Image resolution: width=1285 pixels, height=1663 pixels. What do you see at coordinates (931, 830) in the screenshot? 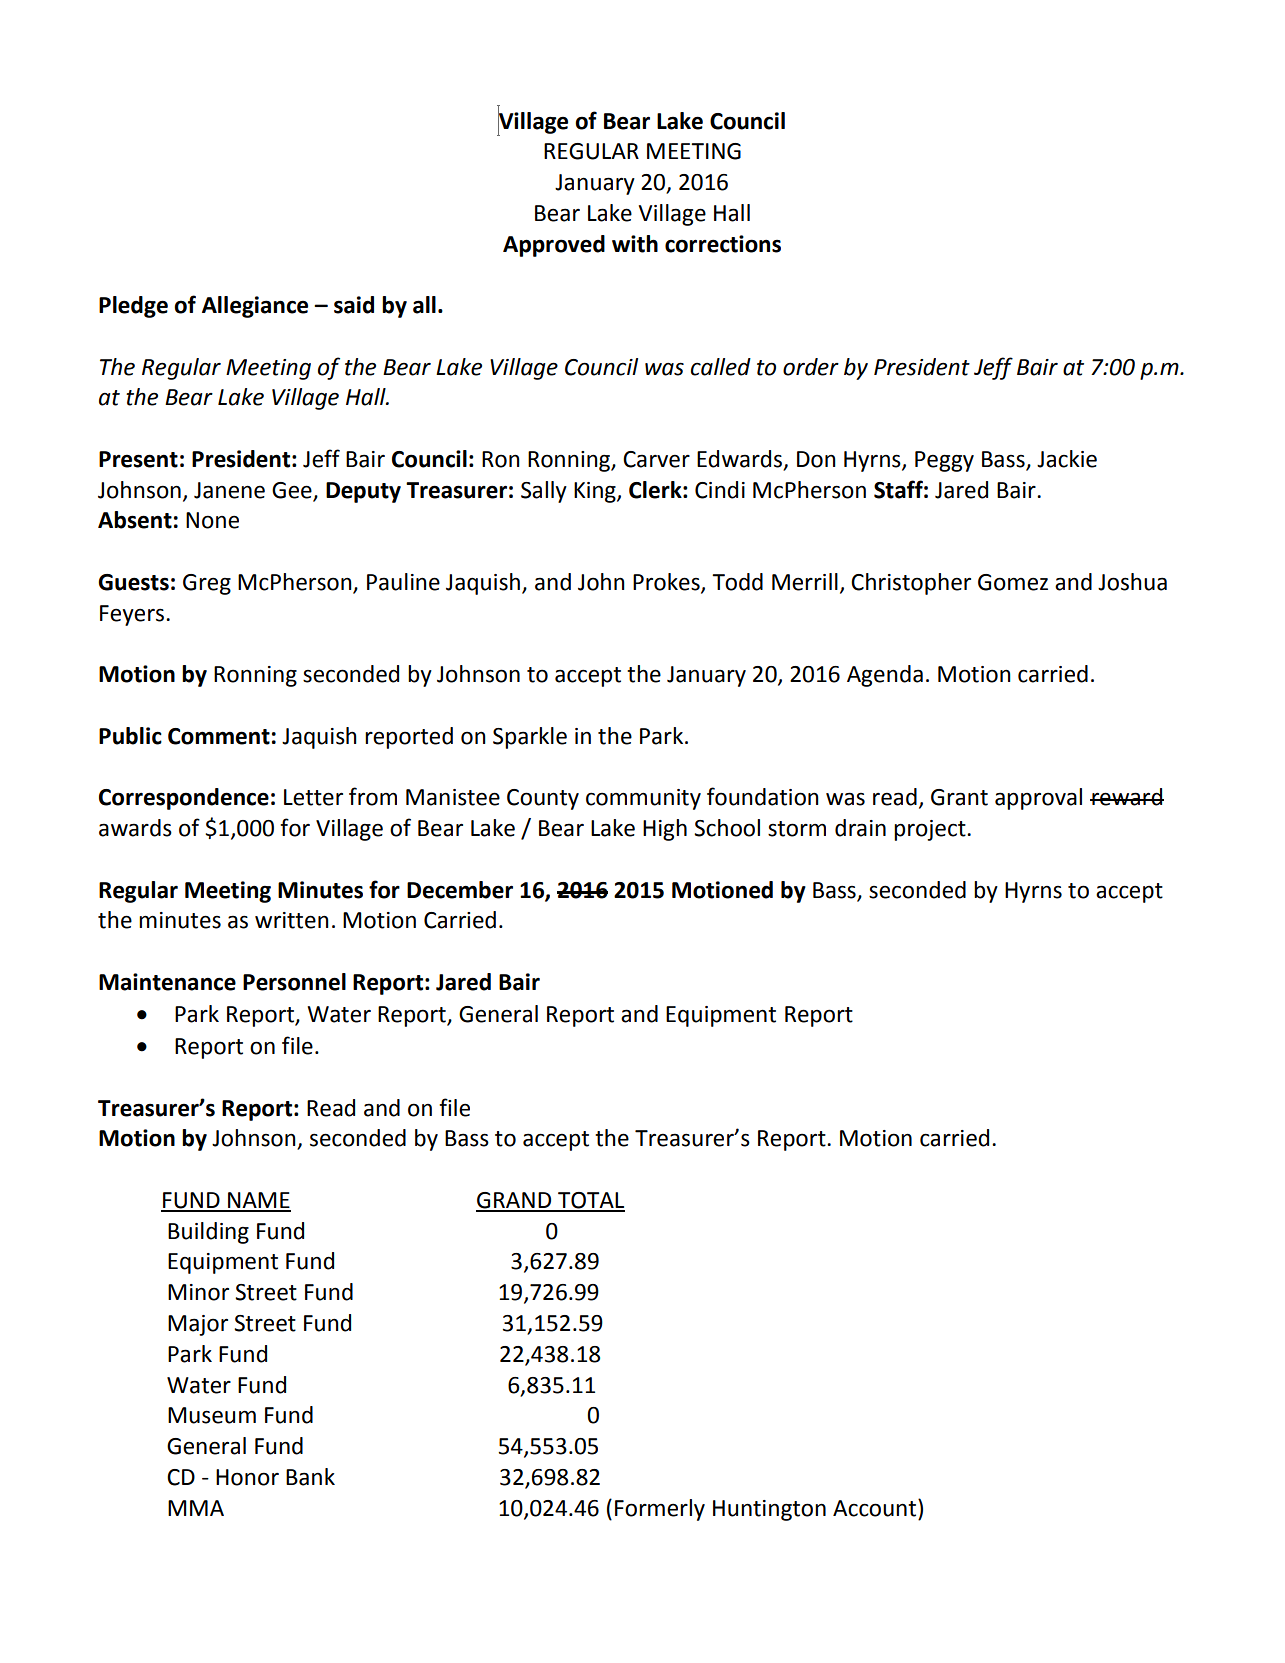
I see `project` at bounding box center [931, 830].
